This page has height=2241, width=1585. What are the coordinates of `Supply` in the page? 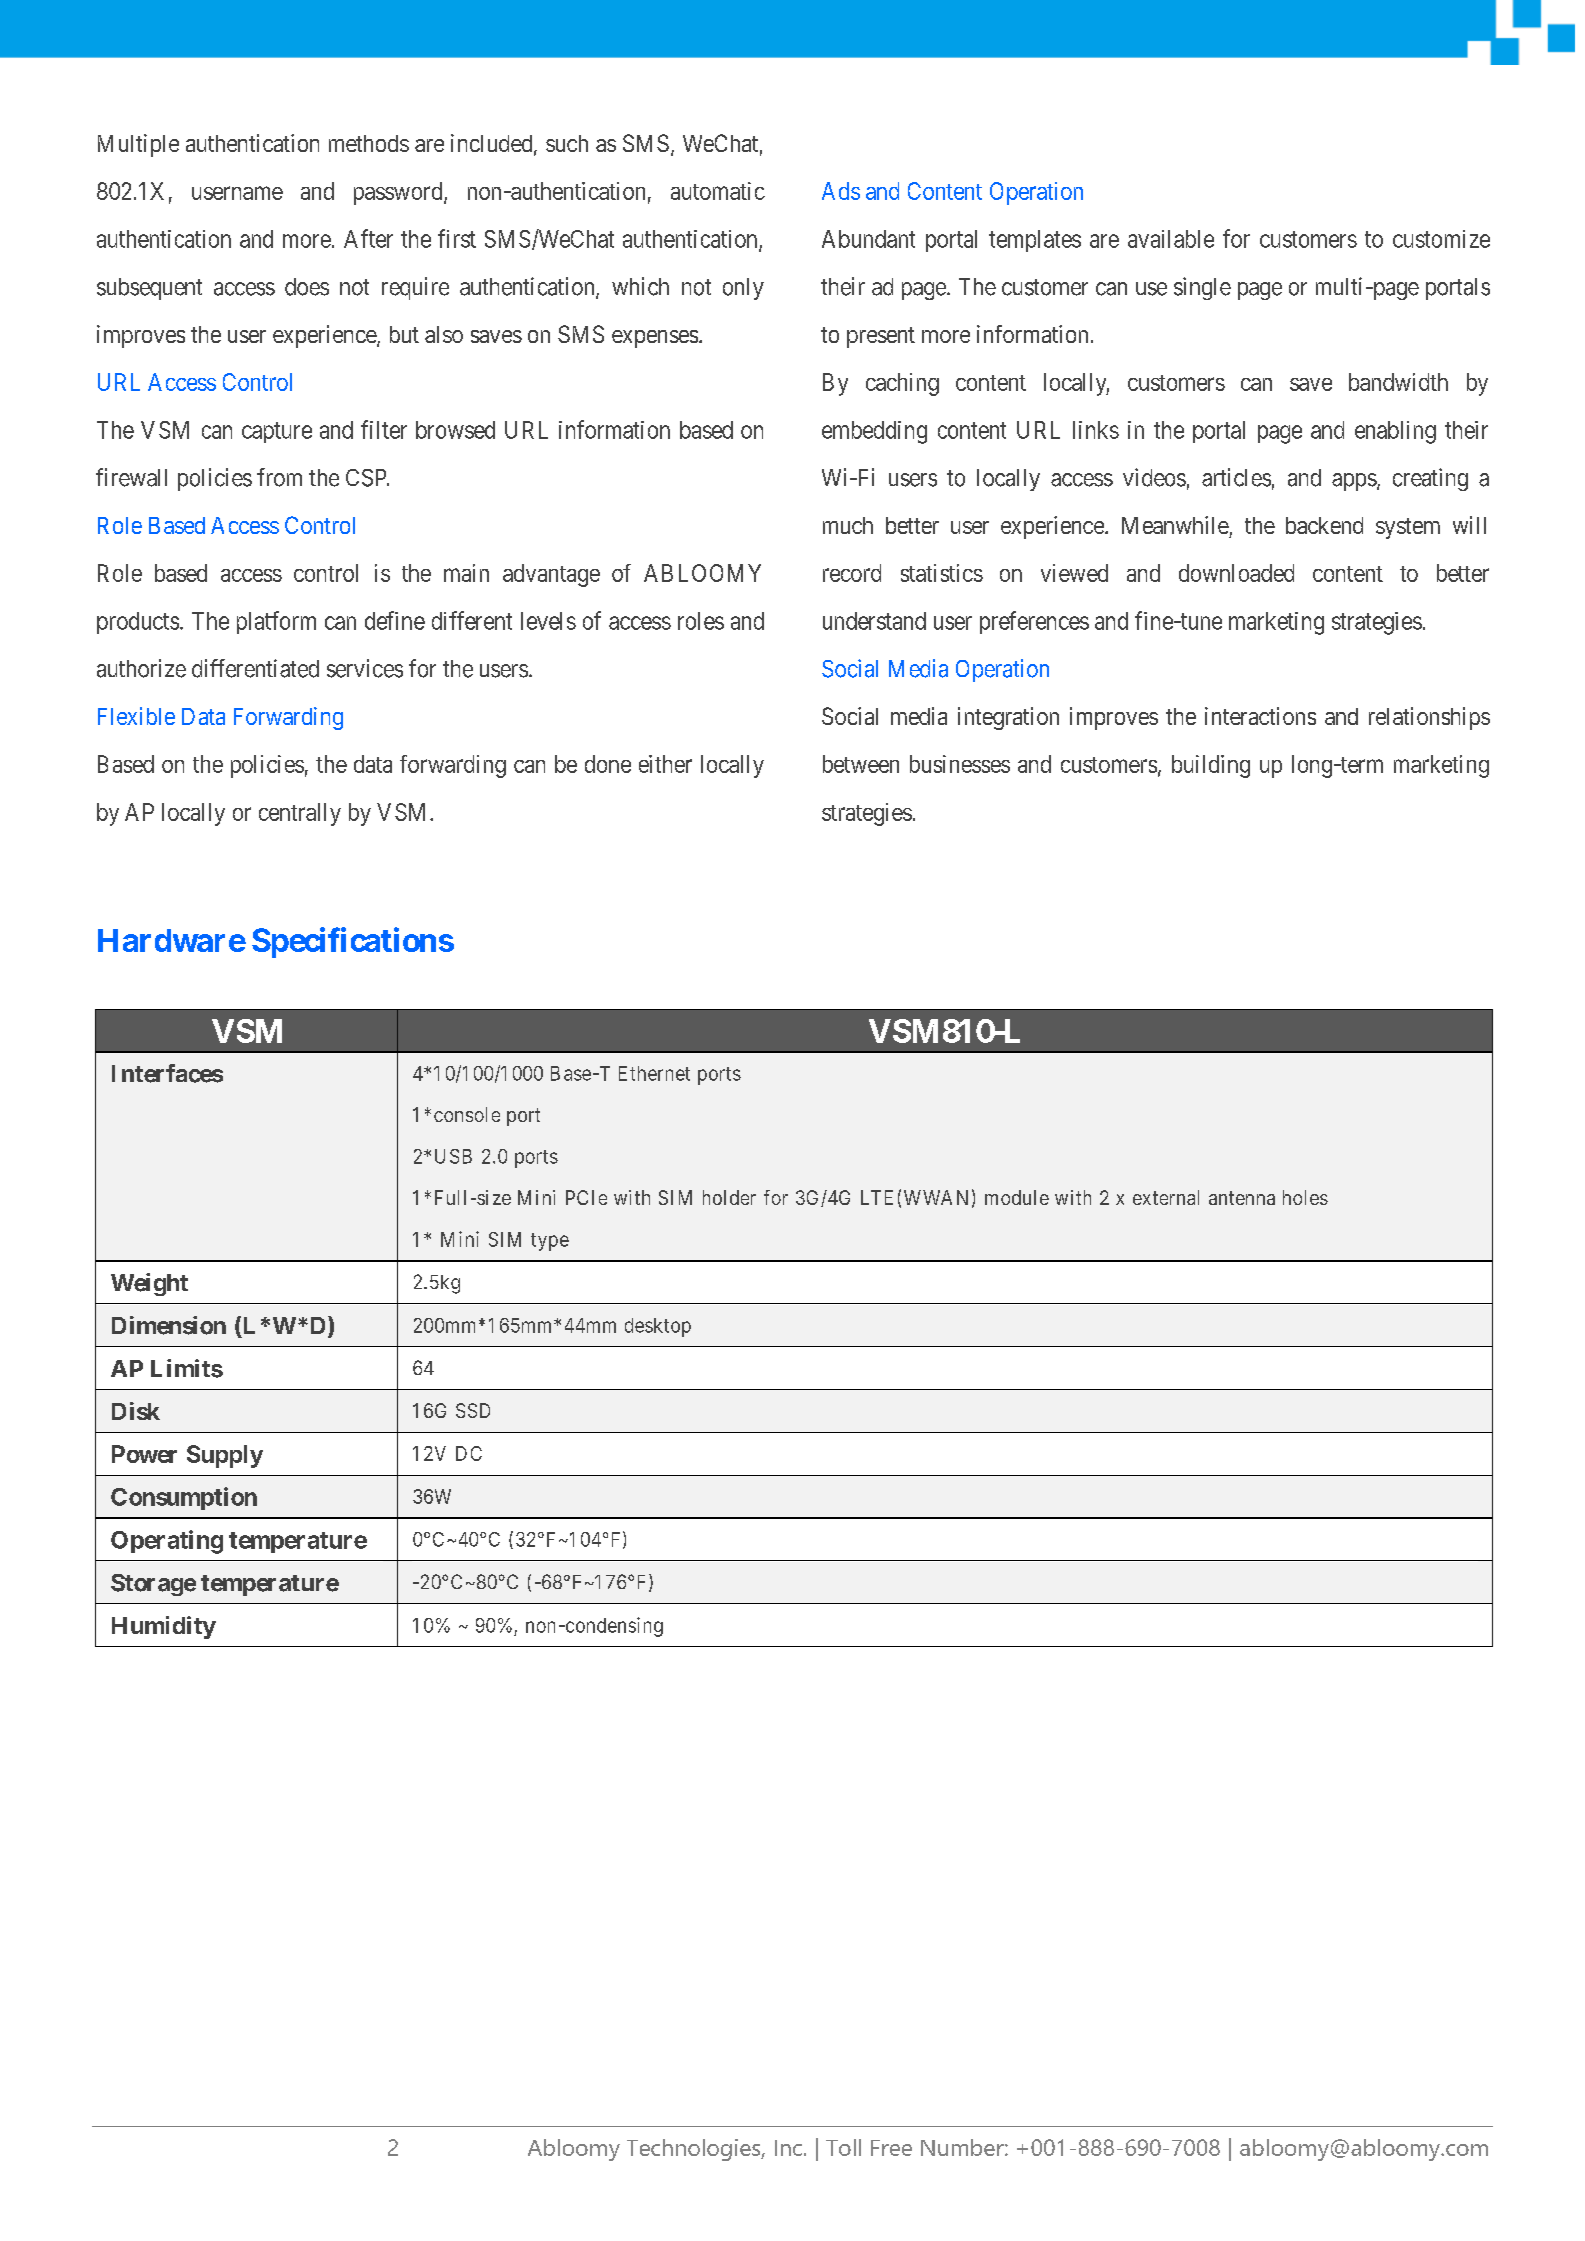 It's located at (225, 1456).
